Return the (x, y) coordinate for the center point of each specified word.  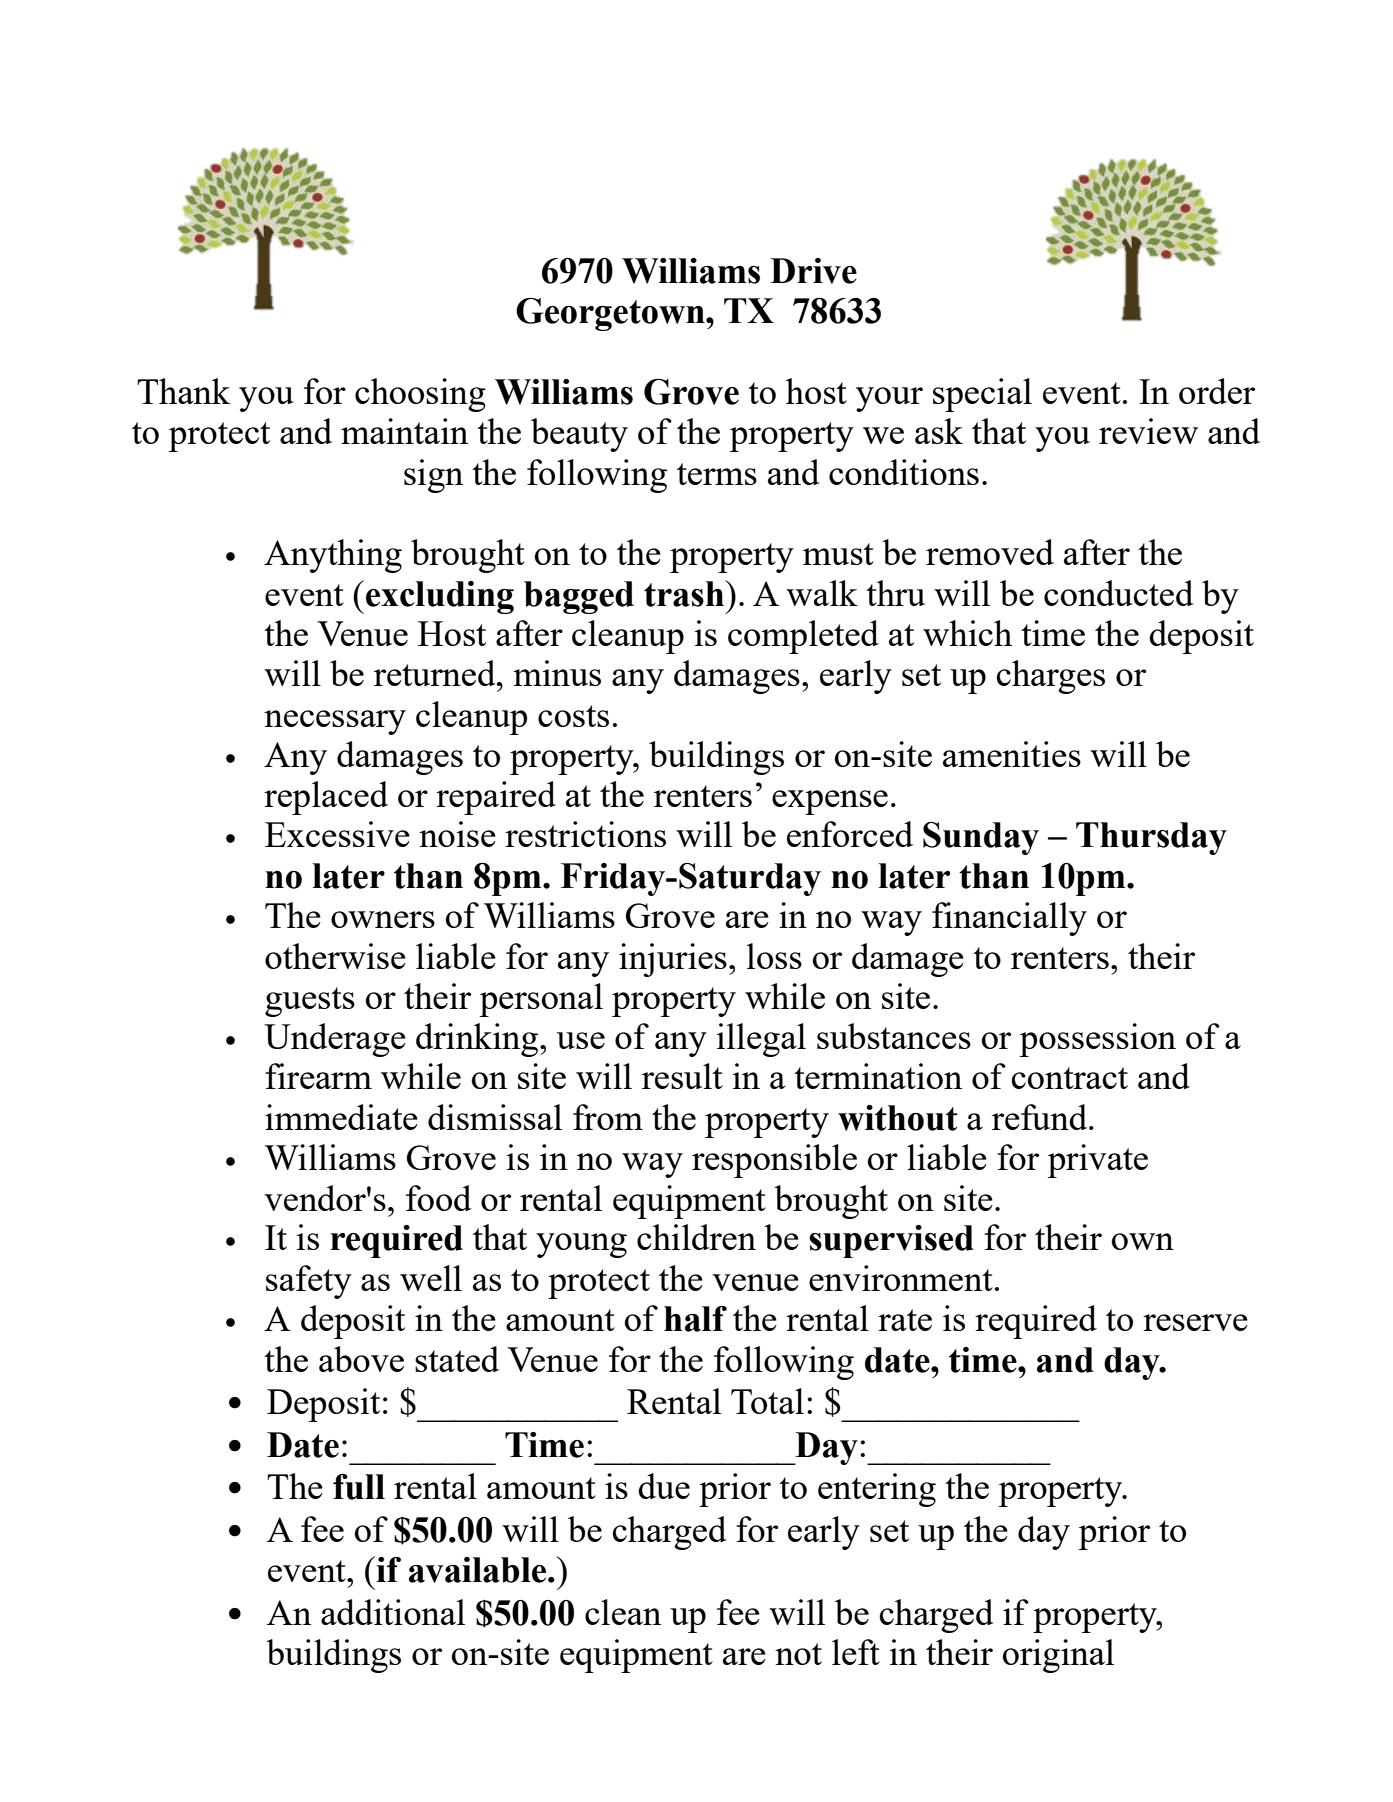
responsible (774, 1161)
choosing (420, 395)
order (1217, 391)
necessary (335, 722)
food (439, 1198)
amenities (1012, 754)
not (798, 1654)
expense (830, 802)
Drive (813, 271)
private (1098, 1161)
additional (393, 1612)
